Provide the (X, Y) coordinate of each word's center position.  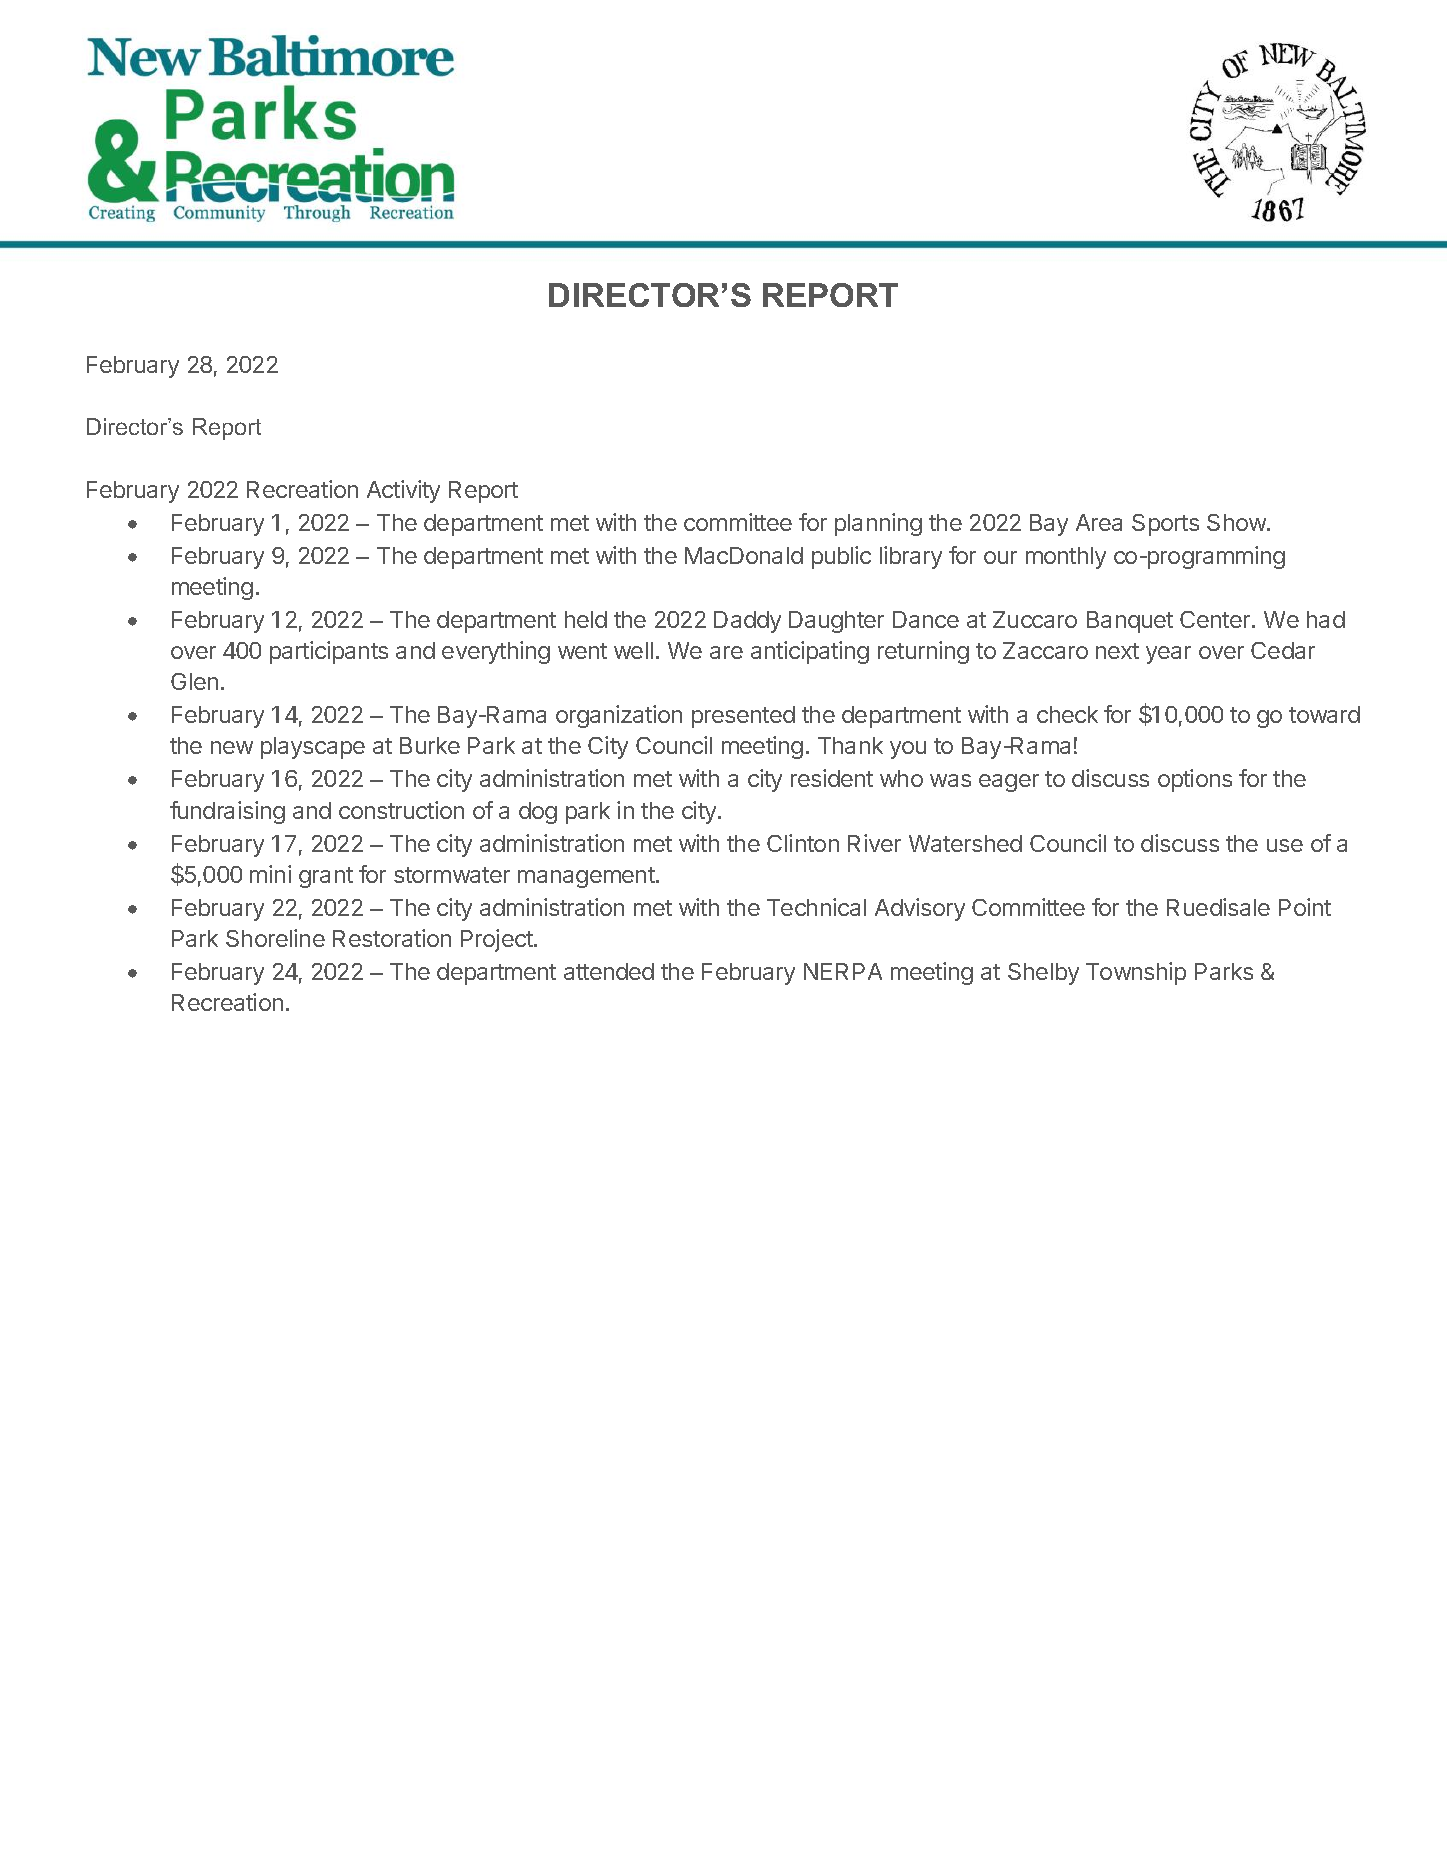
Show (1237, 522)
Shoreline (275, 938)
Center (1216, 619)
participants (329, 652)
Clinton (803, 843)
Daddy (747, 622)
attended (609, 971)
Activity (403, 491)
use (1285, 845)
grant (326, 877)
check (1067, 714)
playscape (313, 748)
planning (878, 524)
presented (743, 717)
